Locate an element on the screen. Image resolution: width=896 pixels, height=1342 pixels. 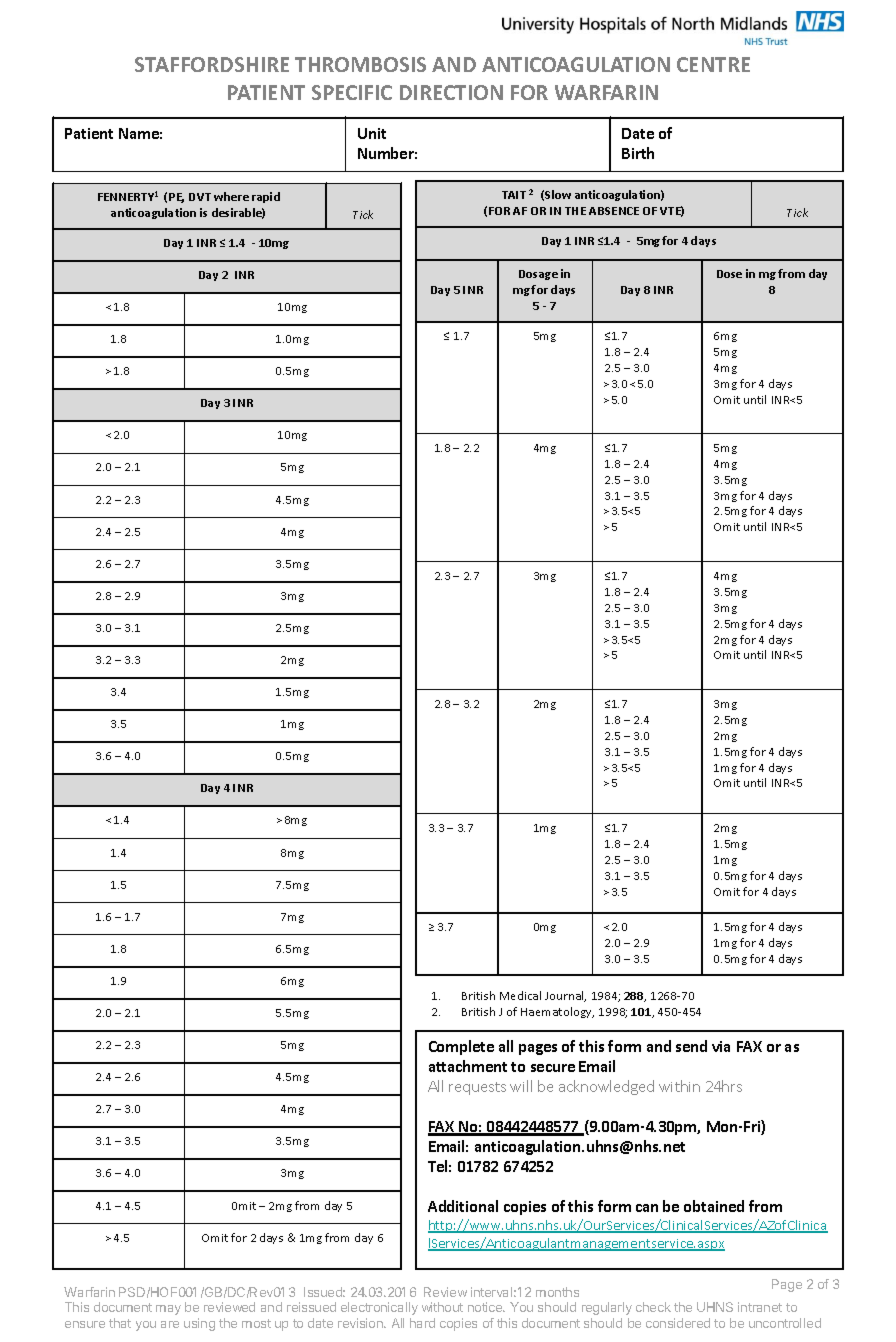
DVT is located at coordinates (200, 197).
